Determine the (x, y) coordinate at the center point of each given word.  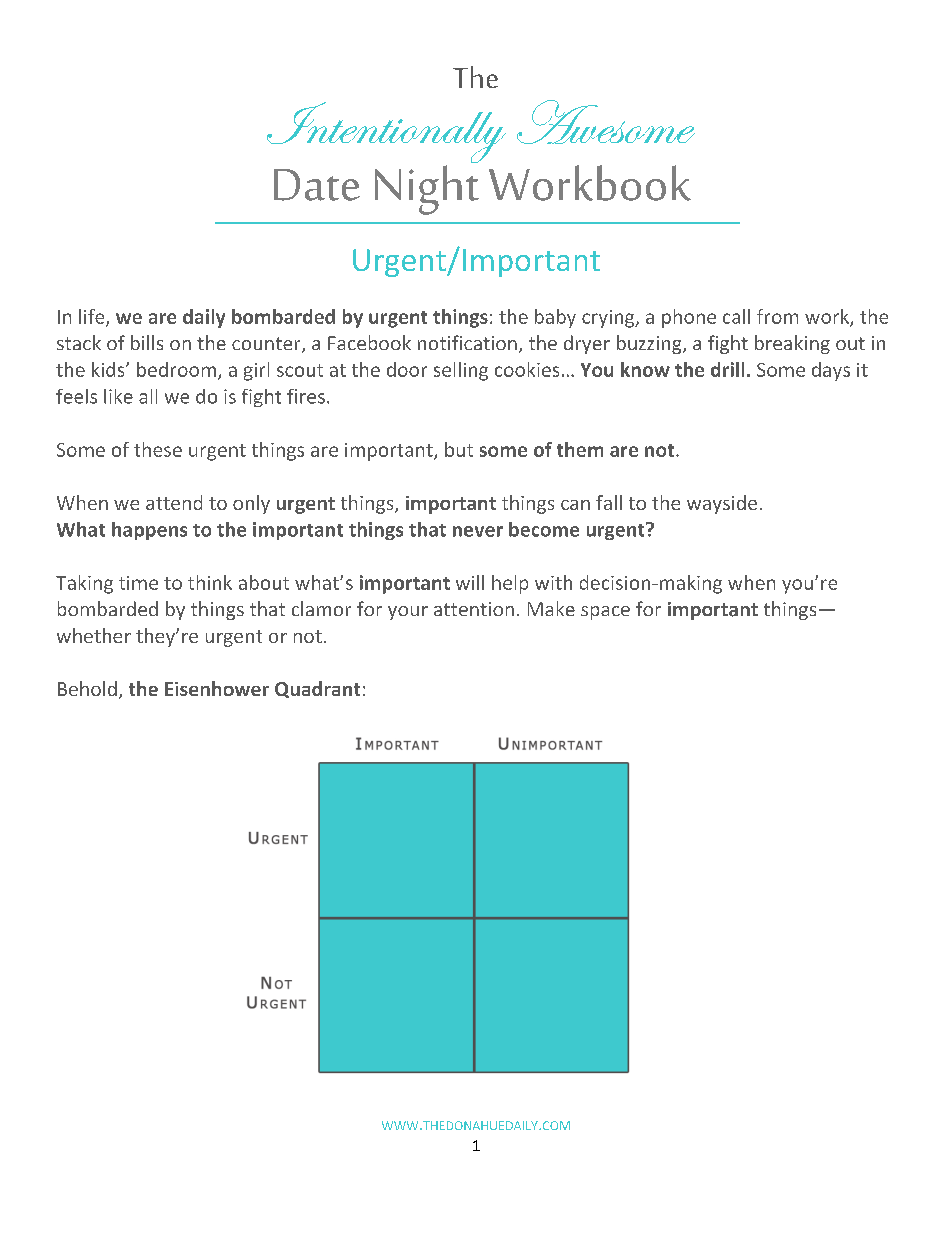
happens (149, 531)
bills (147, 342)
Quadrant (317, 689)
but (459, 449)
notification (467, 342)
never (478, 531)
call (736, 316)
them (580, 449)
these (158, 449)
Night (427, 190)
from (777, 316)
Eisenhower (217, 688)
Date (317, 185)
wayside (722, 504)
